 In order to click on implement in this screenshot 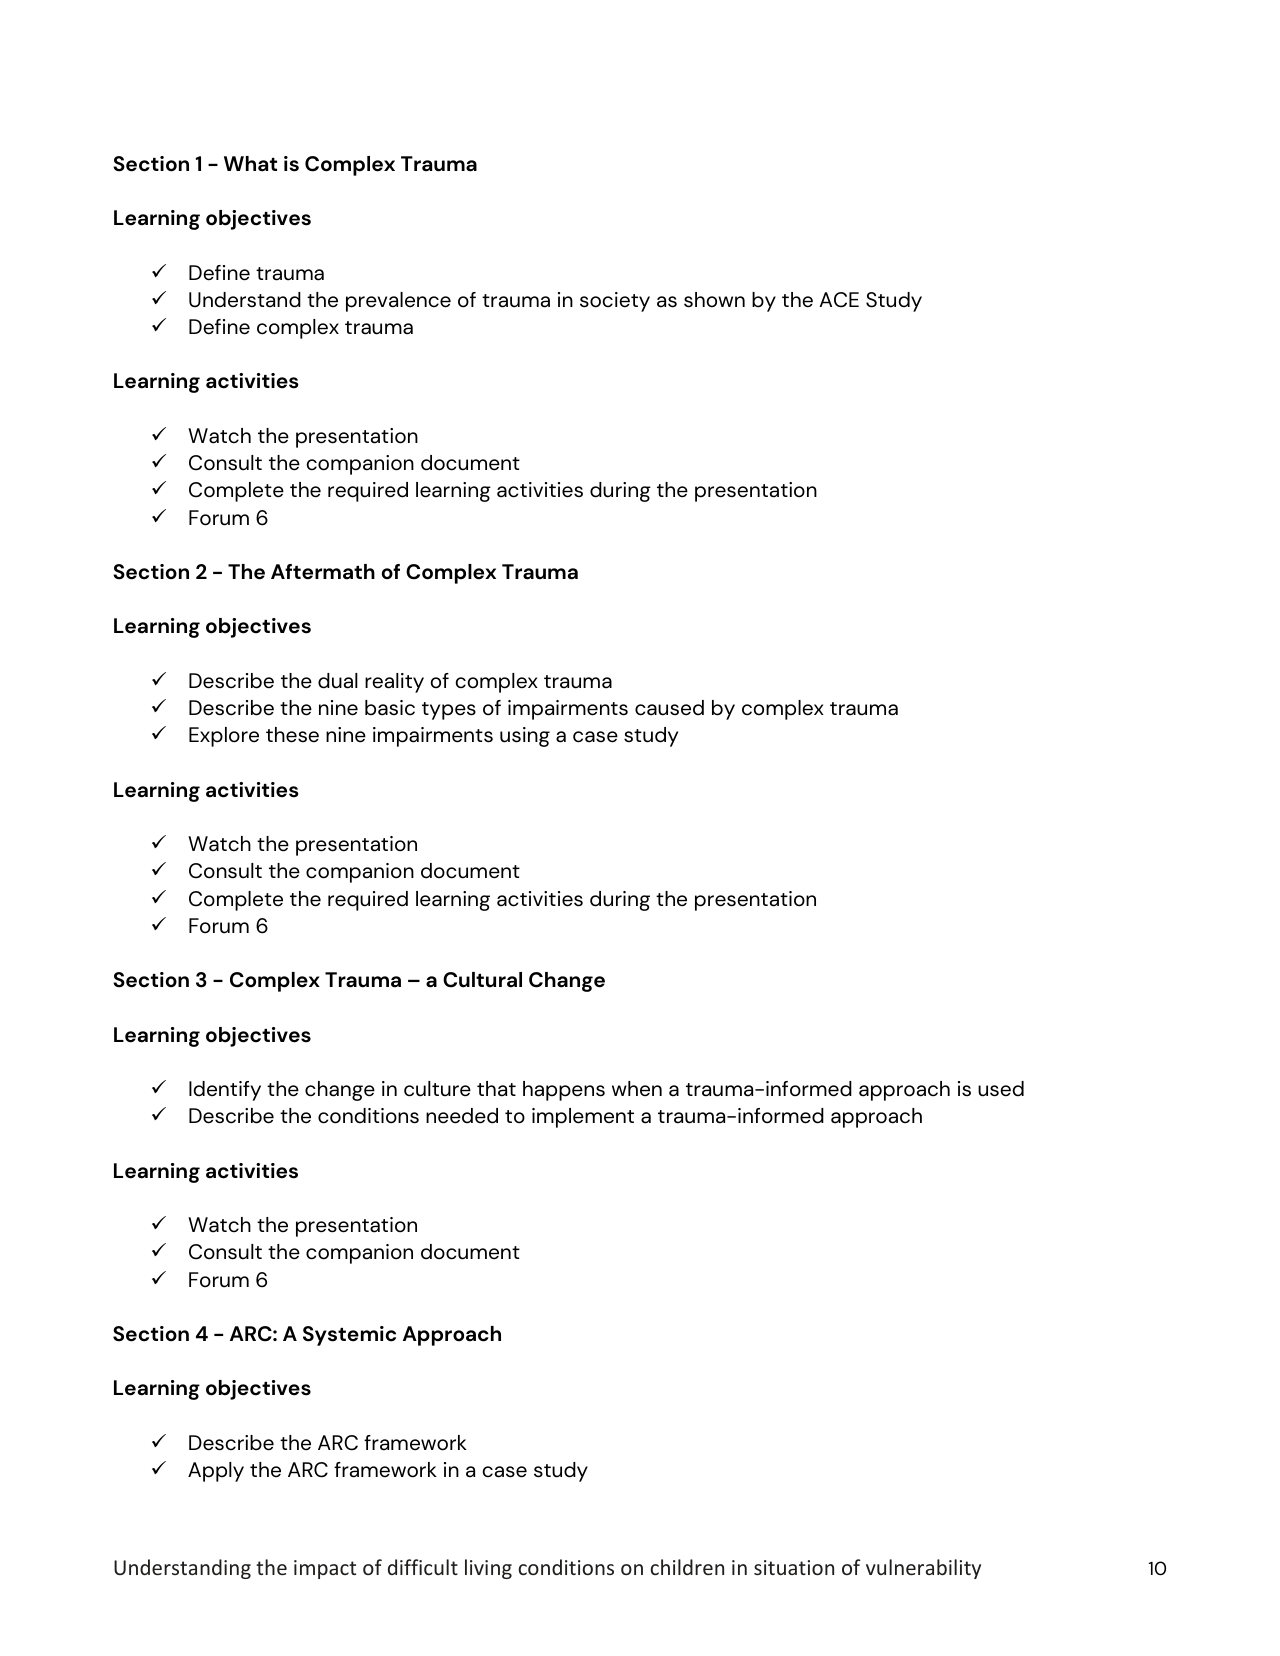, I will do `click(583, 1118)`.
